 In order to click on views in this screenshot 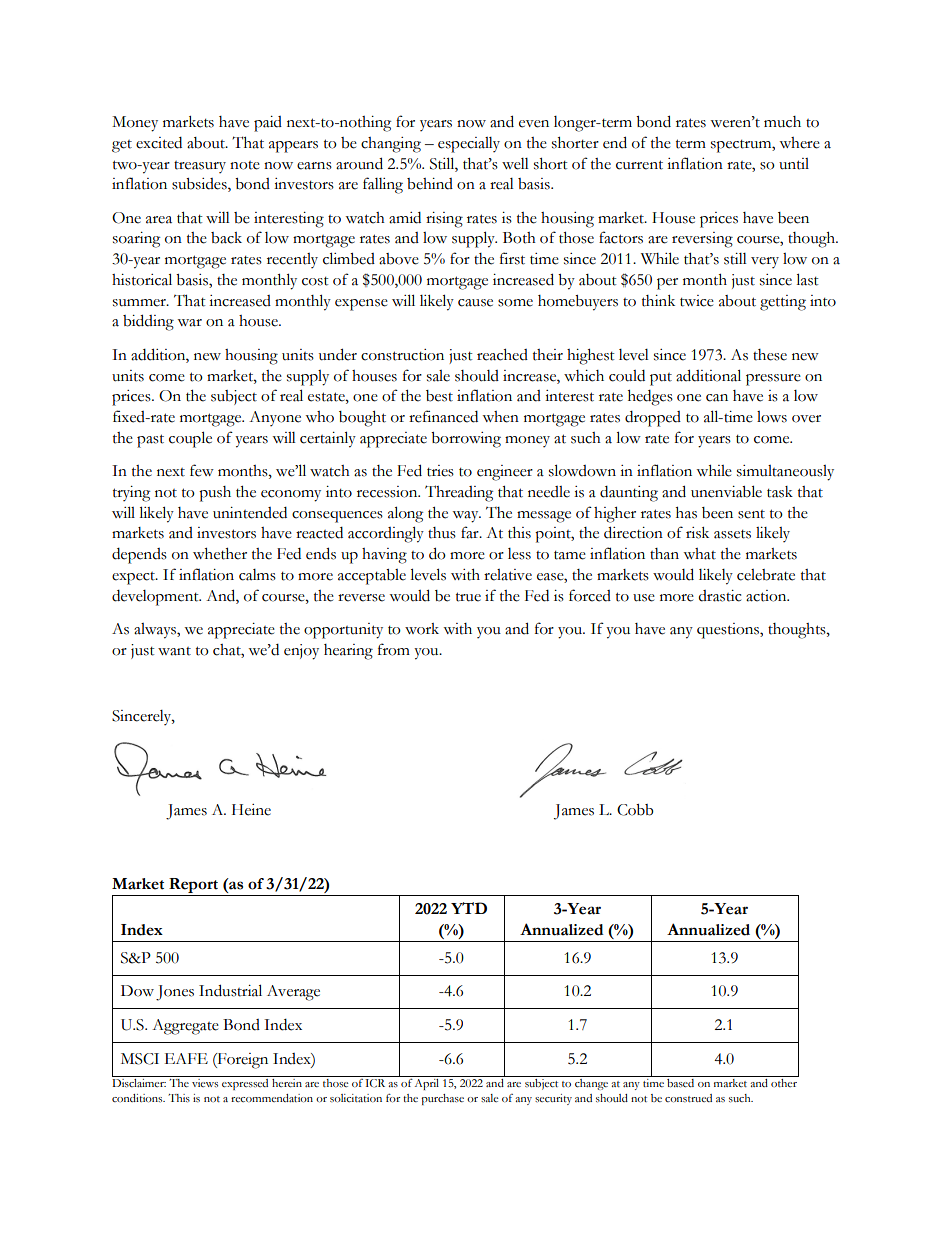, I will do `click(205, 1083)`.
